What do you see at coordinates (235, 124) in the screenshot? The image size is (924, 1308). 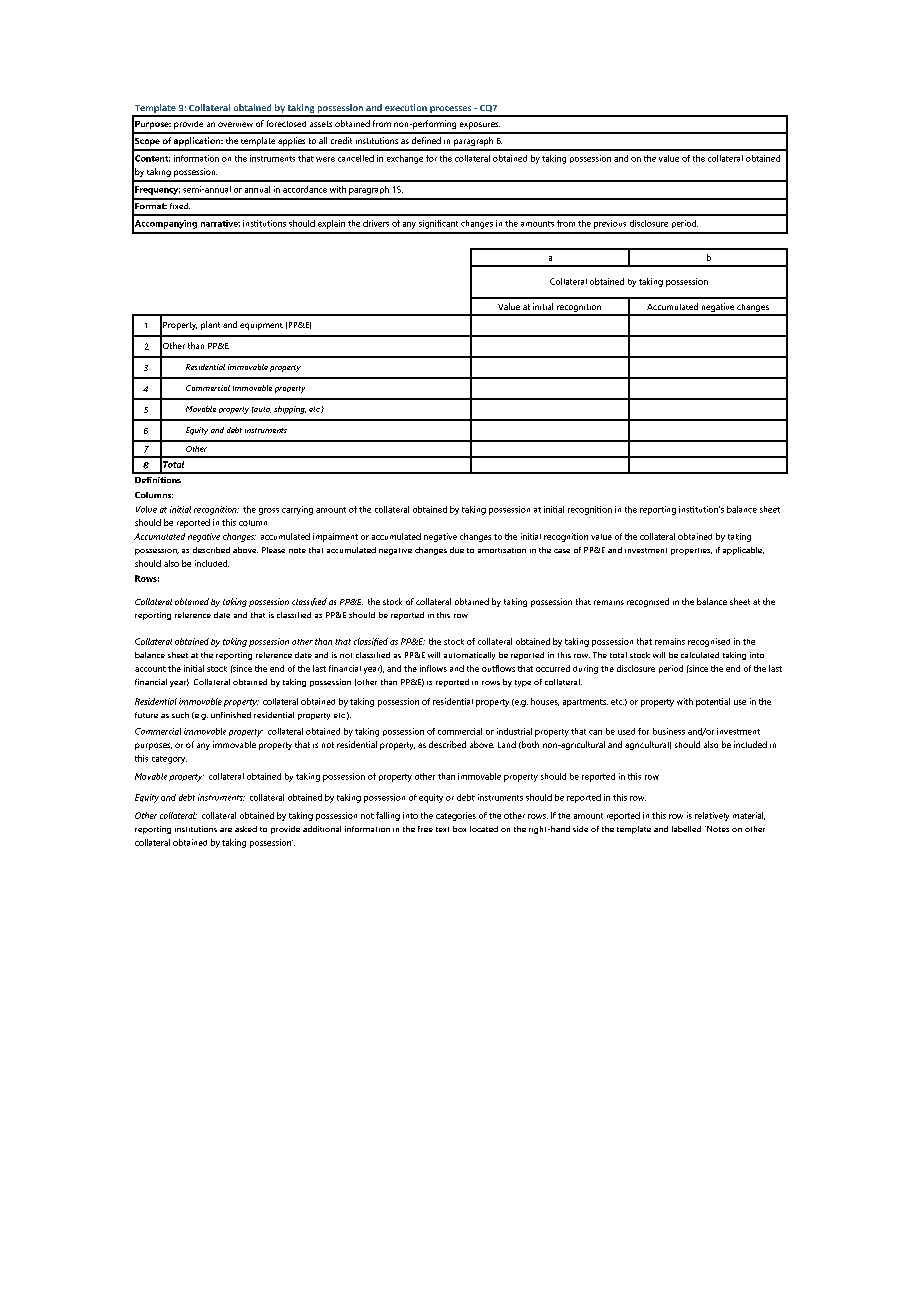 I see `overview` at bounding box center [235, 124].
